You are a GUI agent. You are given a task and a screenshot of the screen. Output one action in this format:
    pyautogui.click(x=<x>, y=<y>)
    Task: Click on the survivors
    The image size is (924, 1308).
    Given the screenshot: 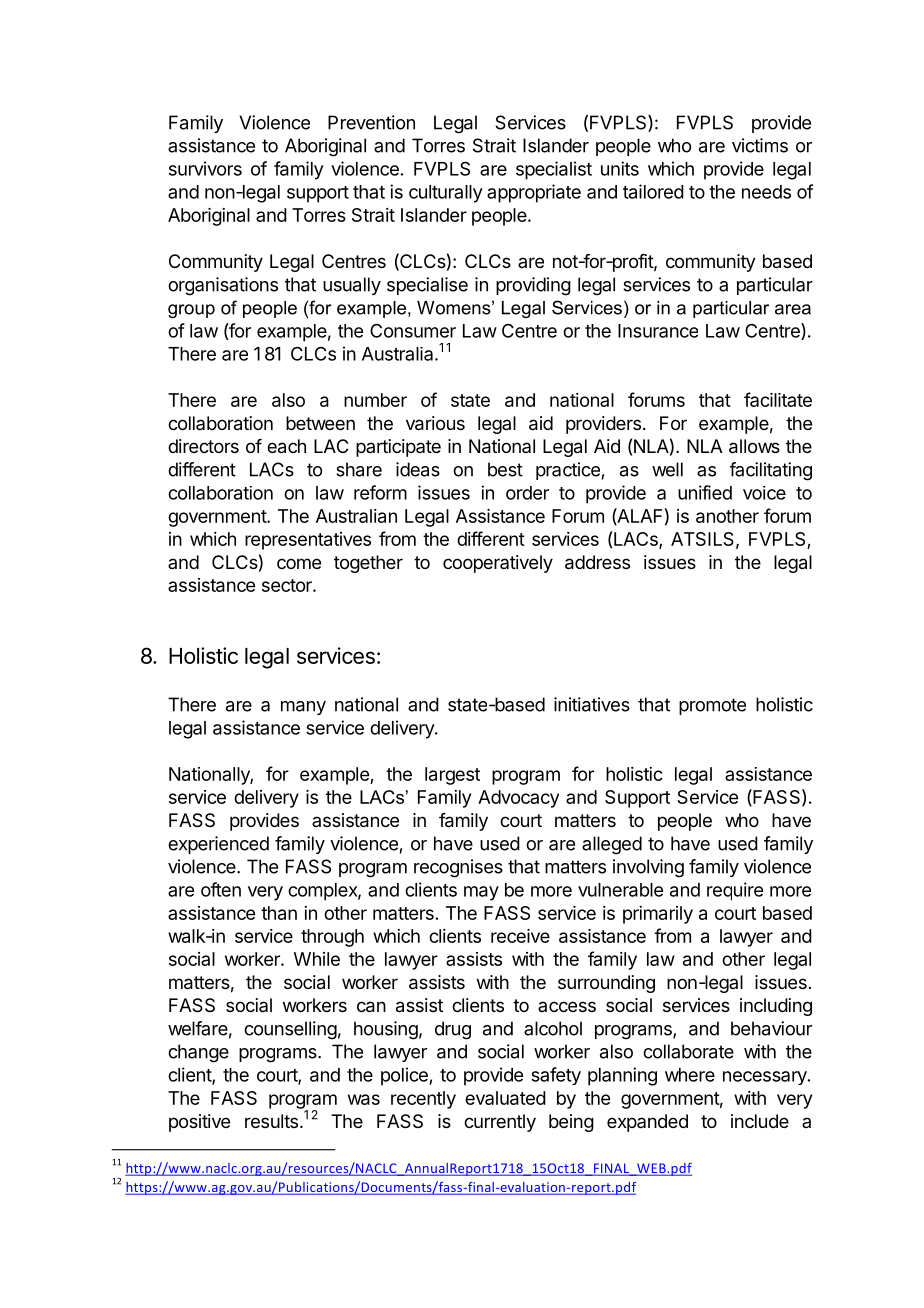 What is the action you would take?
    pyautogui.click(x=205, y=168)
